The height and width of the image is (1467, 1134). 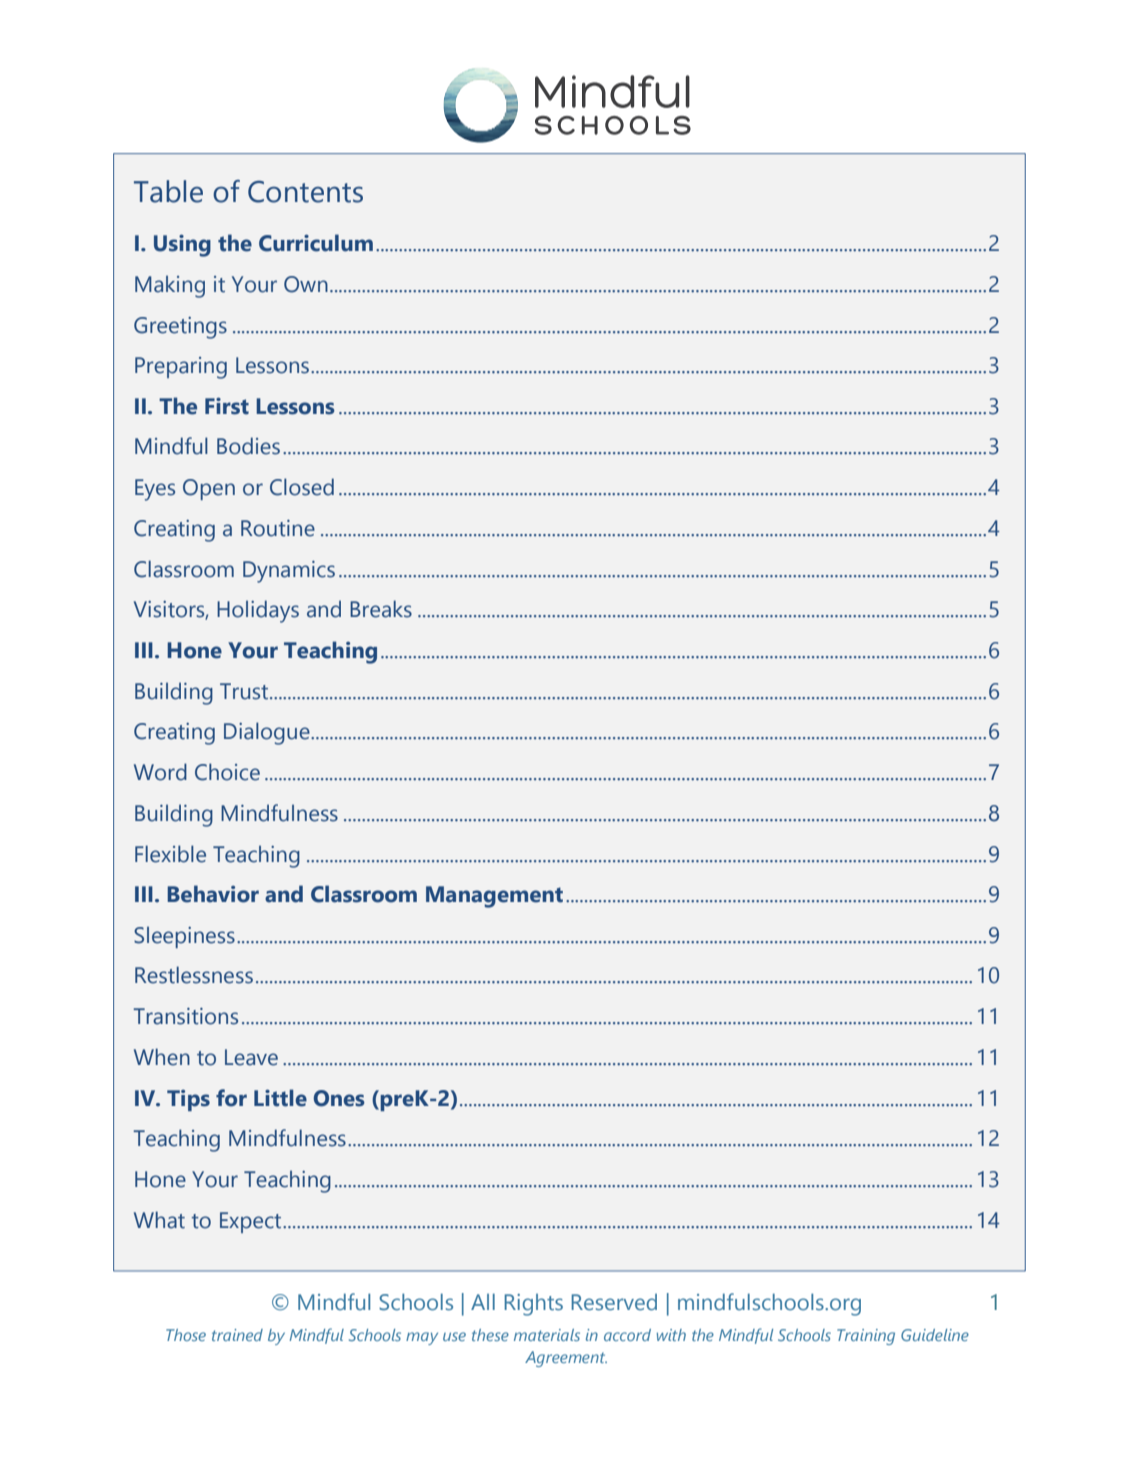 I want to click on Choice, so click(x=227, y=772).
